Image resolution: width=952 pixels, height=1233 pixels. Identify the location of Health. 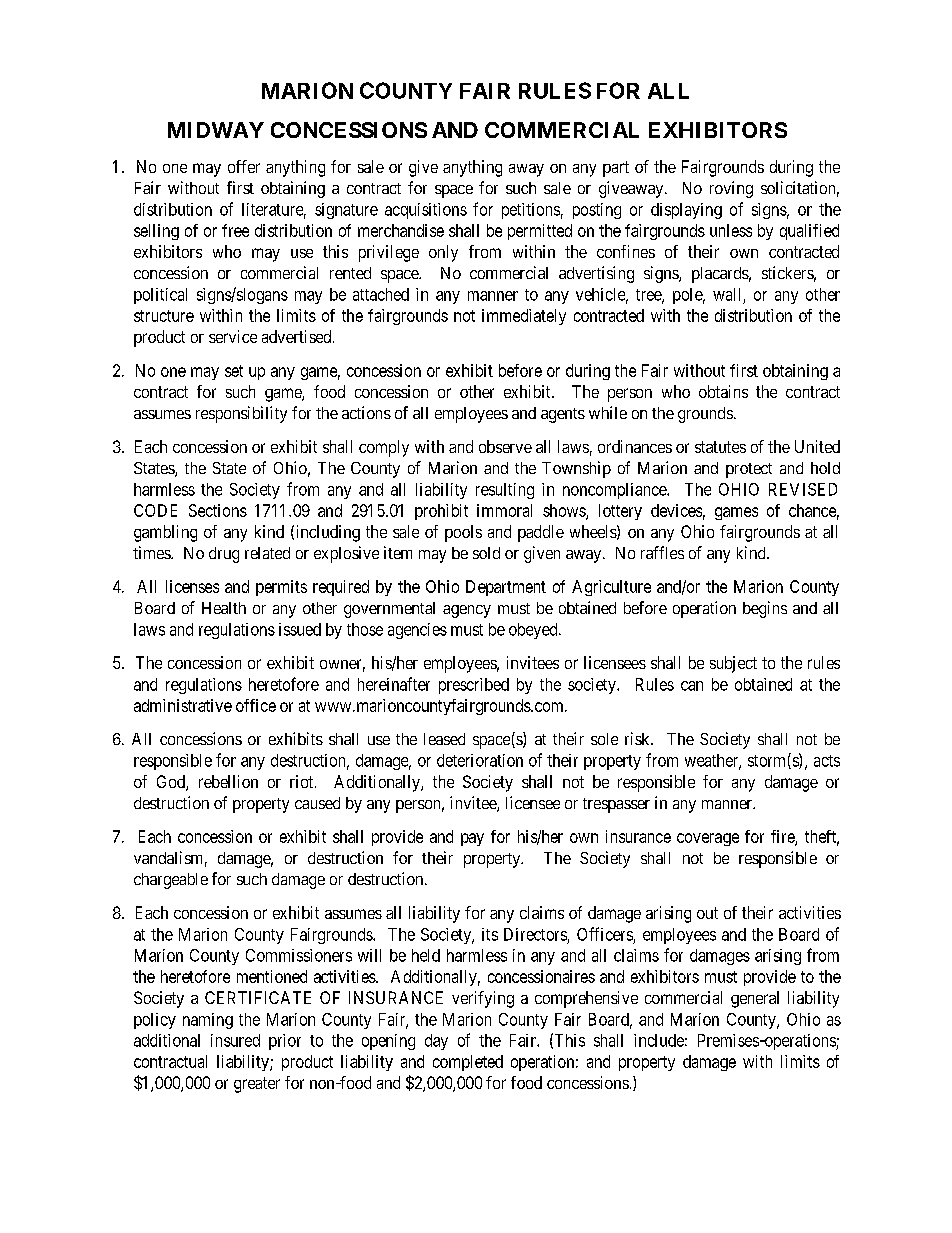
(224, 608).
